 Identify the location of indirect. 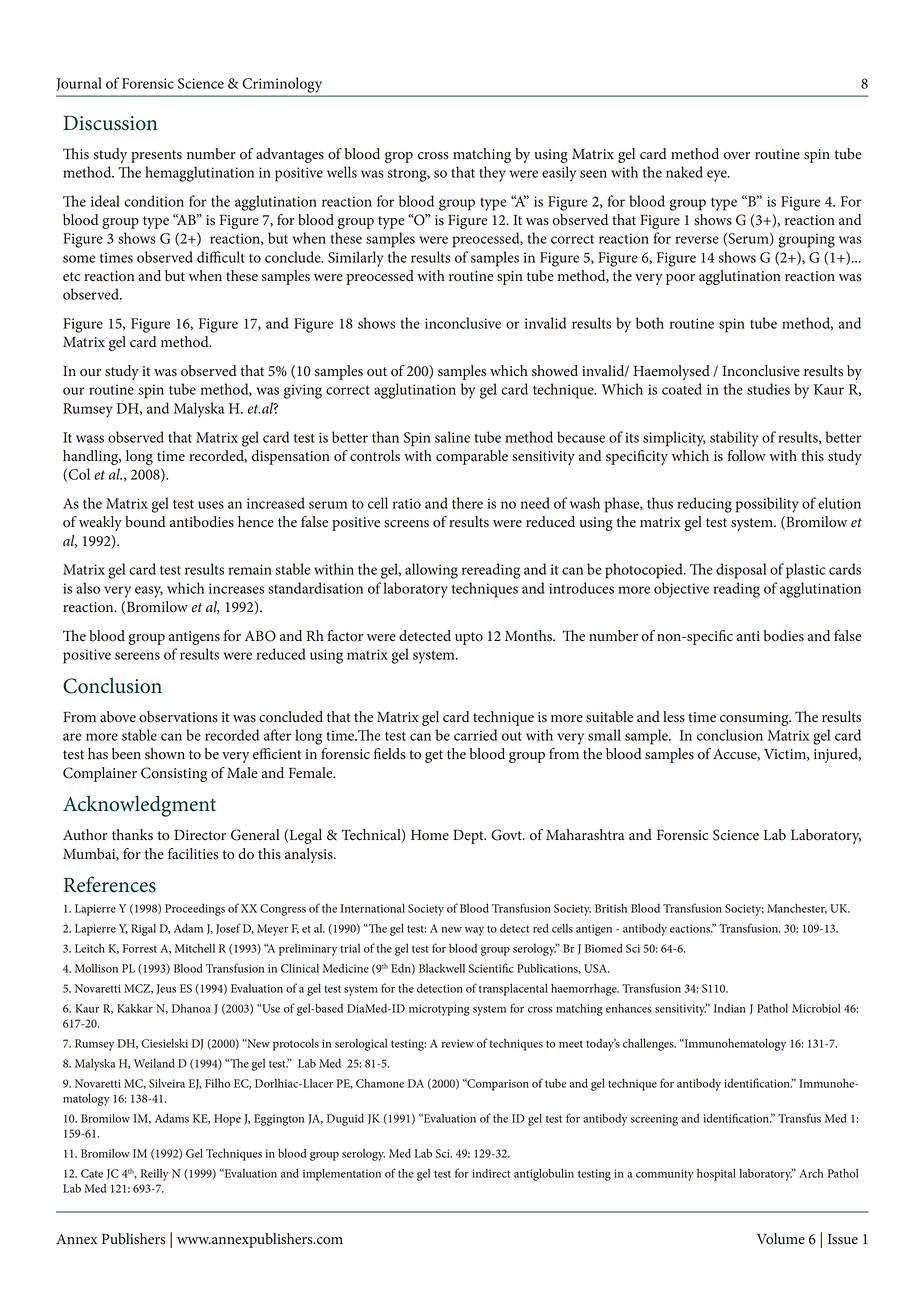
(491, 1173).
